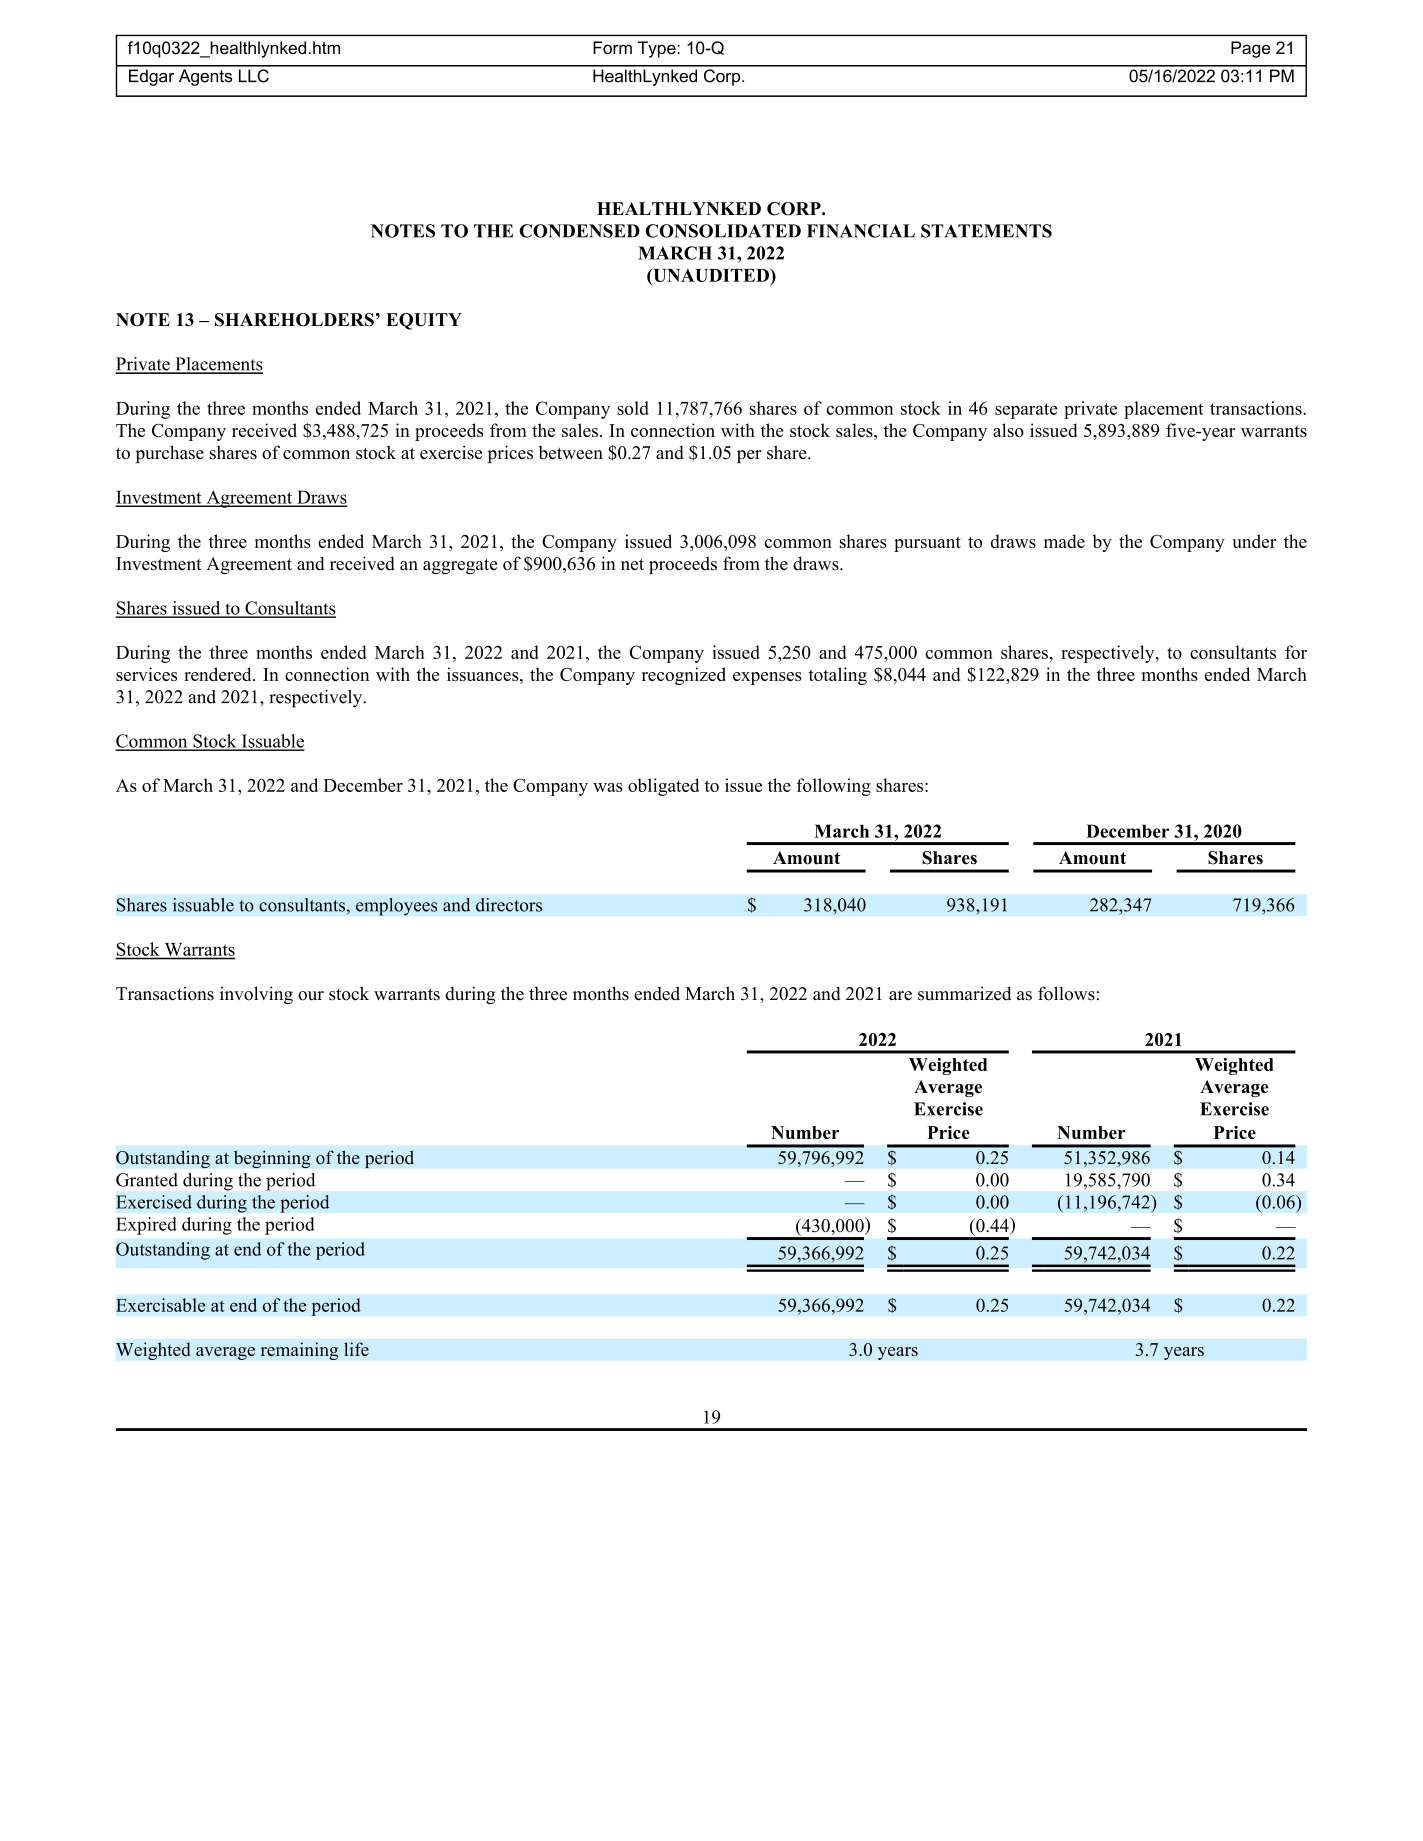  What do you see at coordinates (219, 674) in the document?
I see `rendered` at bounding box center [219, 674].
